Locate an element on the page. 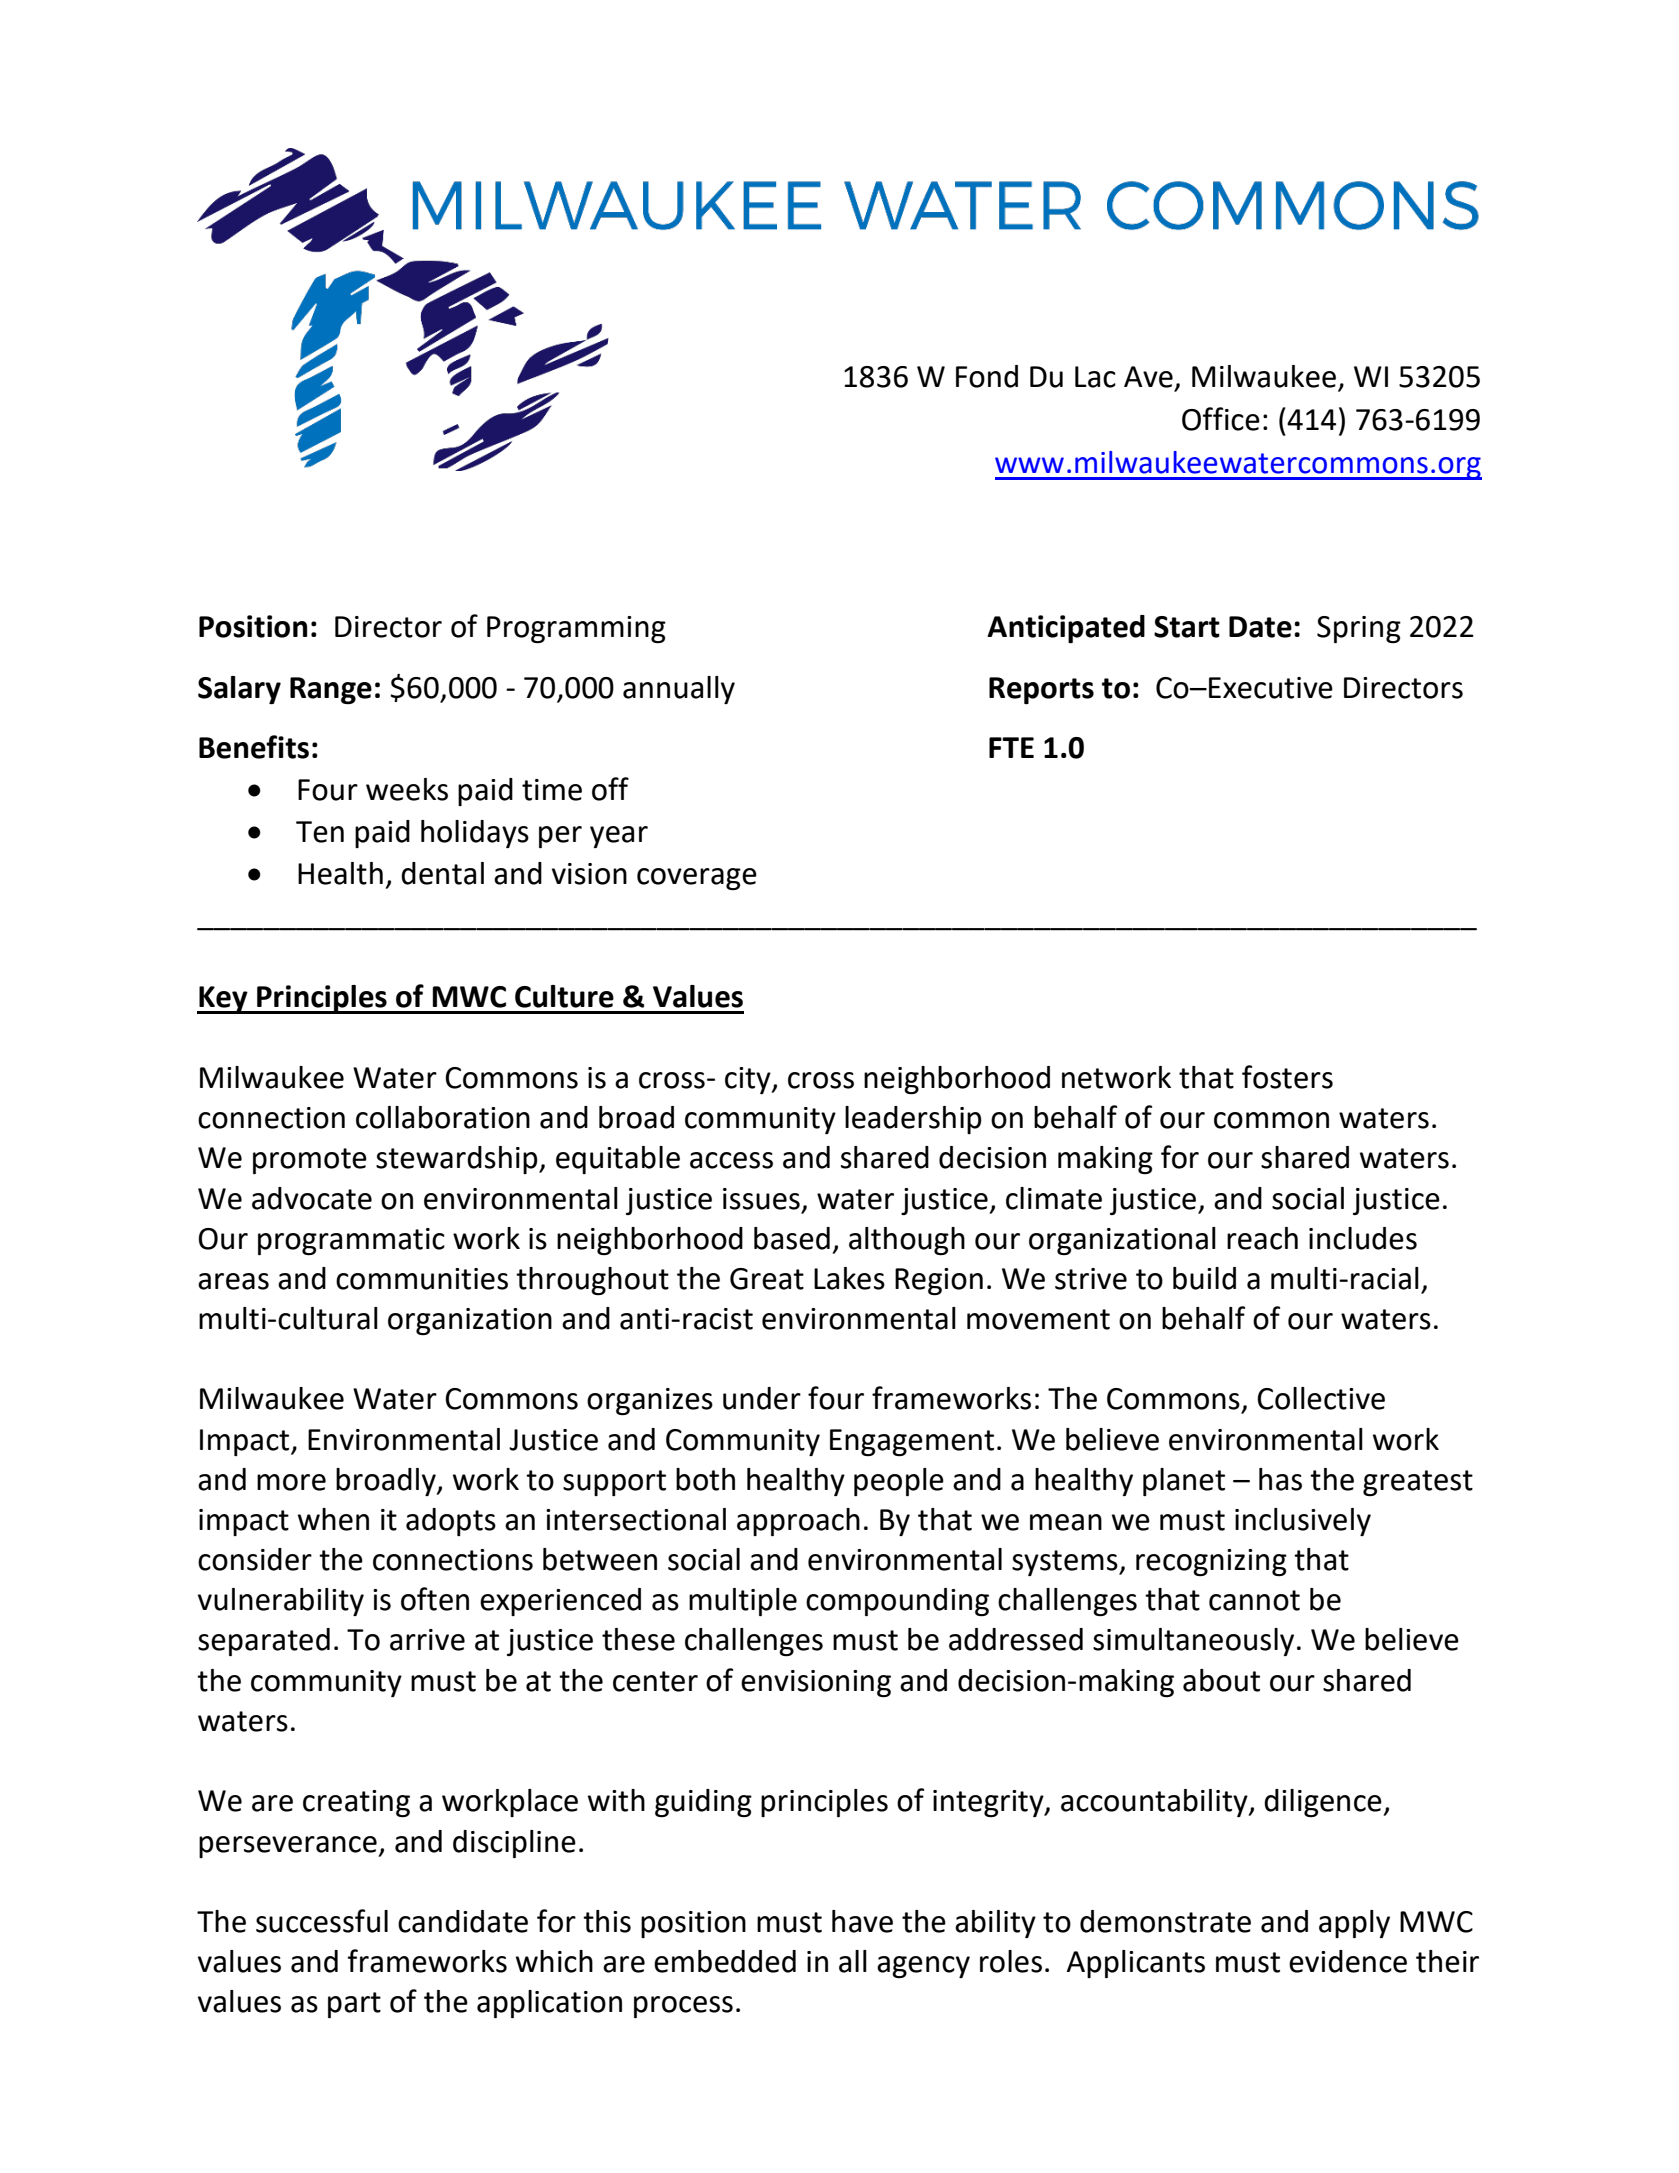 The width and height of the image is (1679, 2173). advocate is located at coordinates (312, 1198).
